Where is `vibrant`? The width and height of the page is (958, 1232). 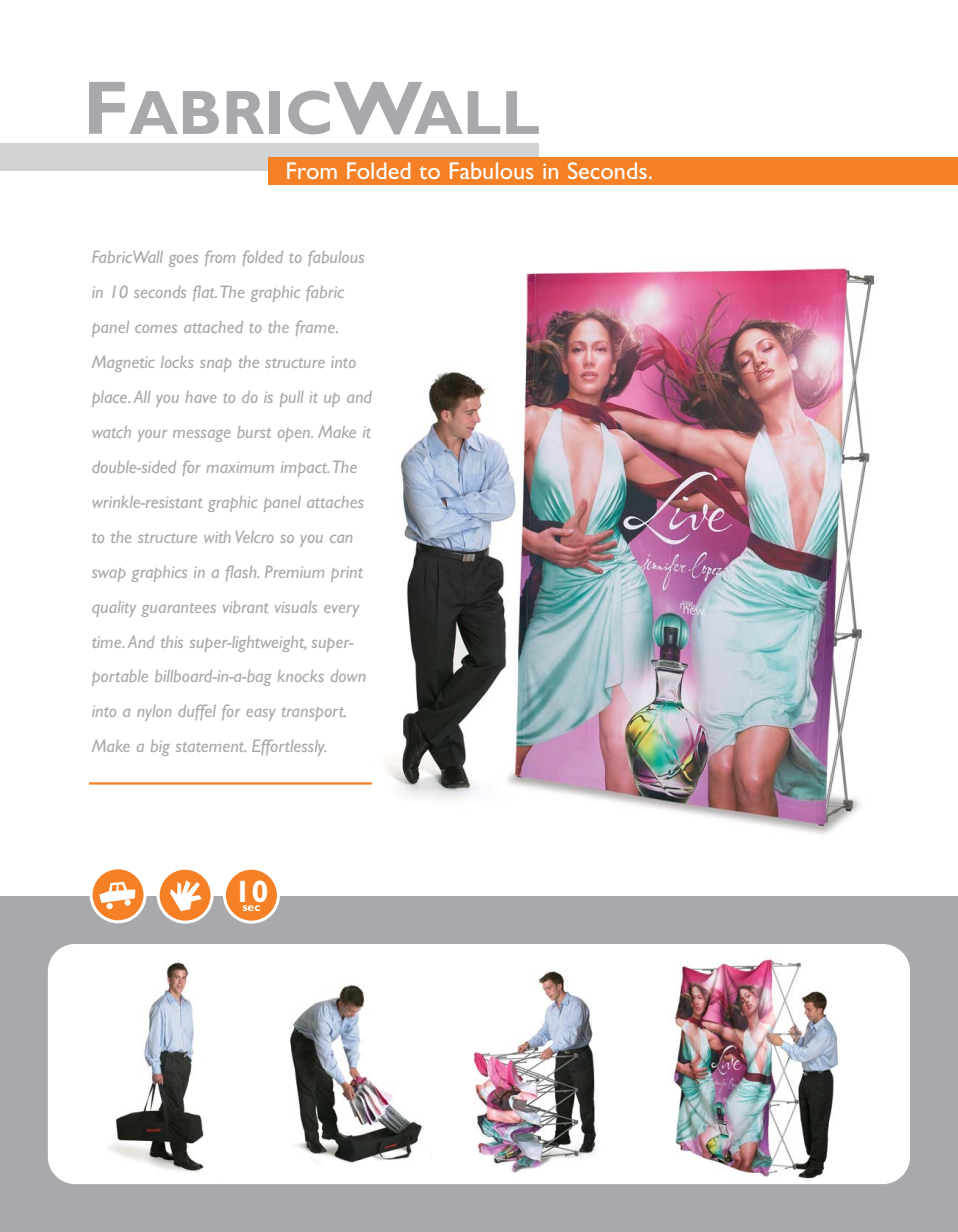
vibrant is located at coordinates (245, 607).
